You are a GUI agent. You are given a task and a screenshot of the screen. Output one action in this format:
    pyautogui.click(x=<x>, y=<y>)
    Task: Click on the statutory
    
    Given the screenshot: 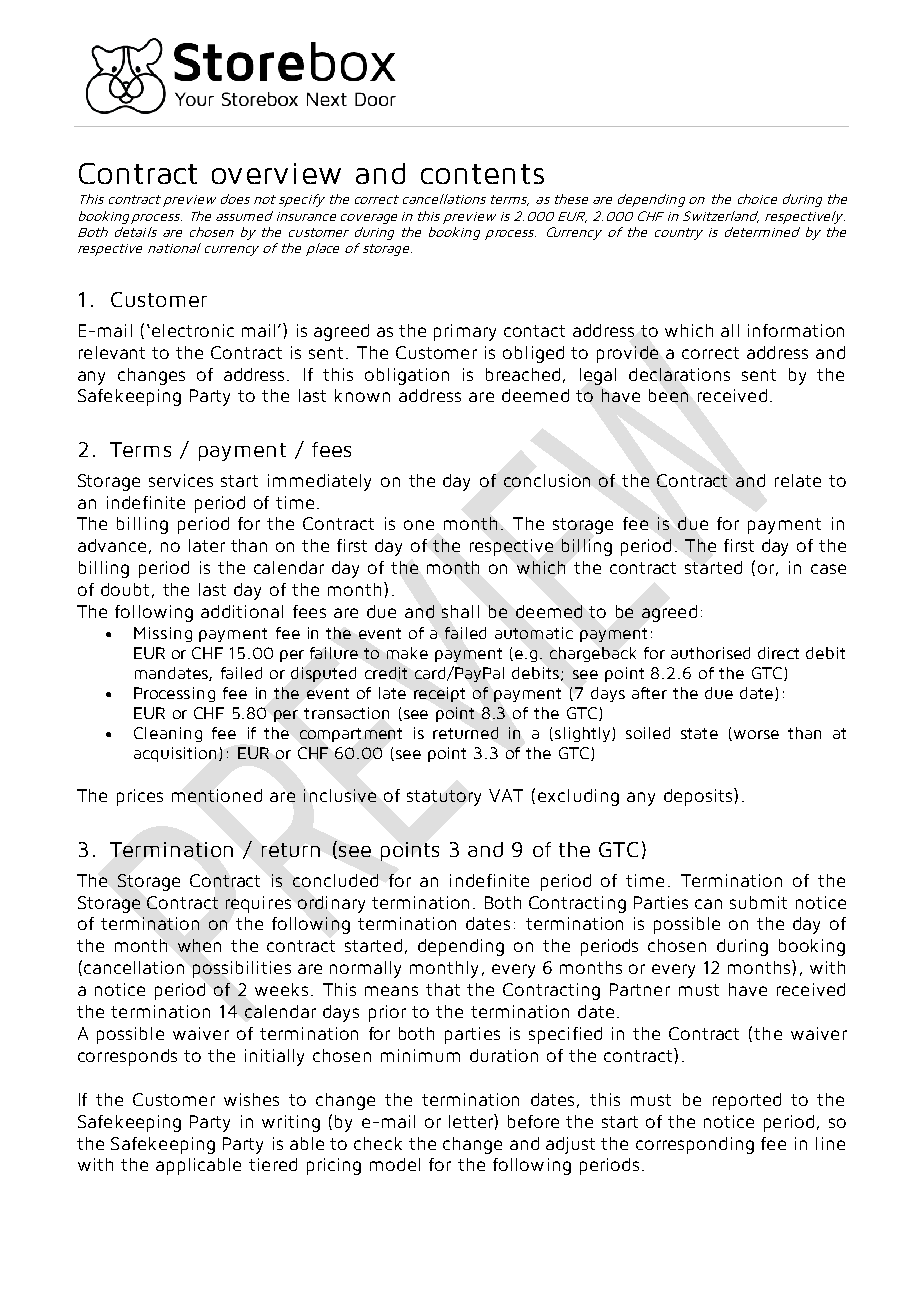 What is the action you would take?
    pyautogui.click(x=444, y=798)
